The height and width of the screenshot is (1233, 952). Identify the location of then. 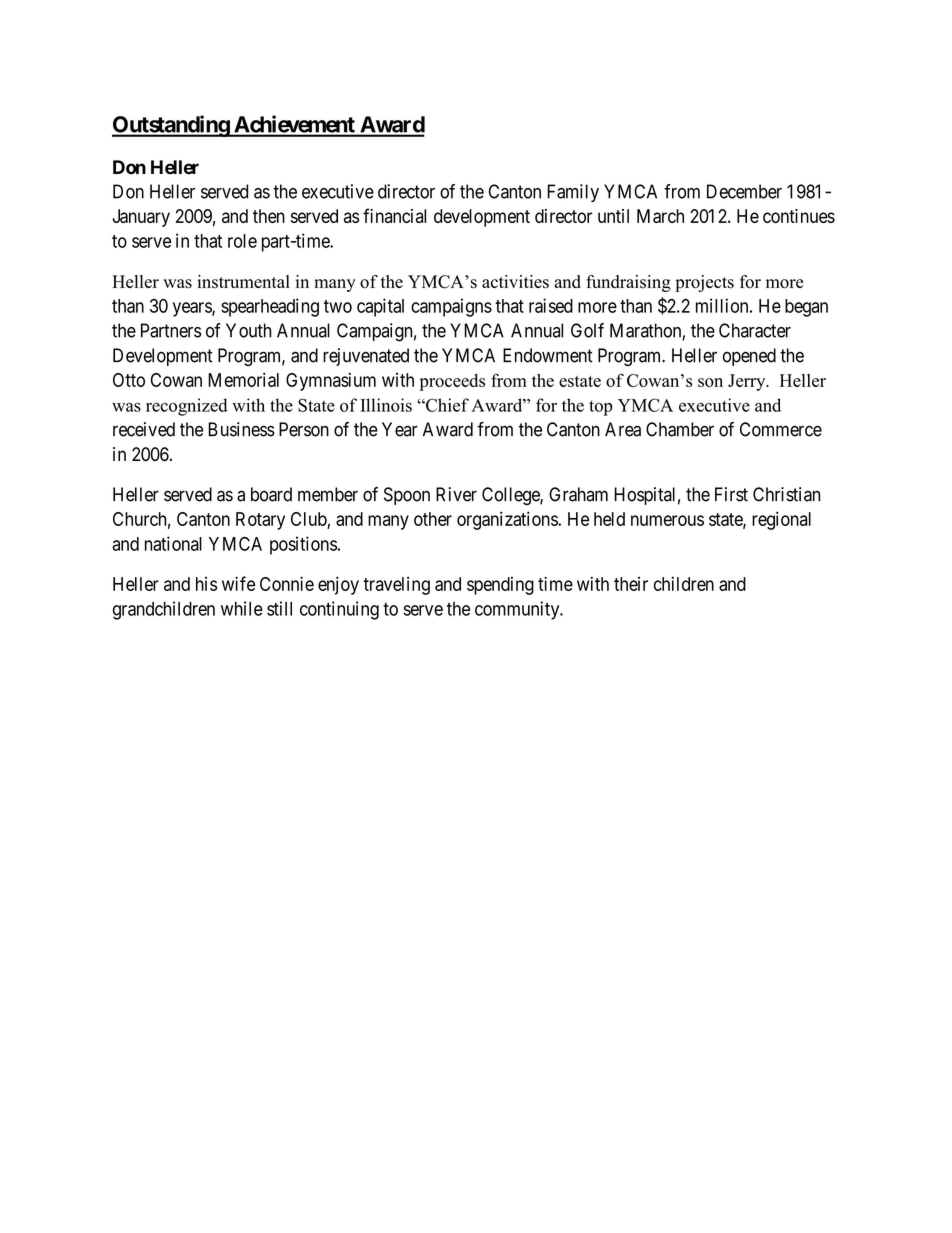
(269, 216).
